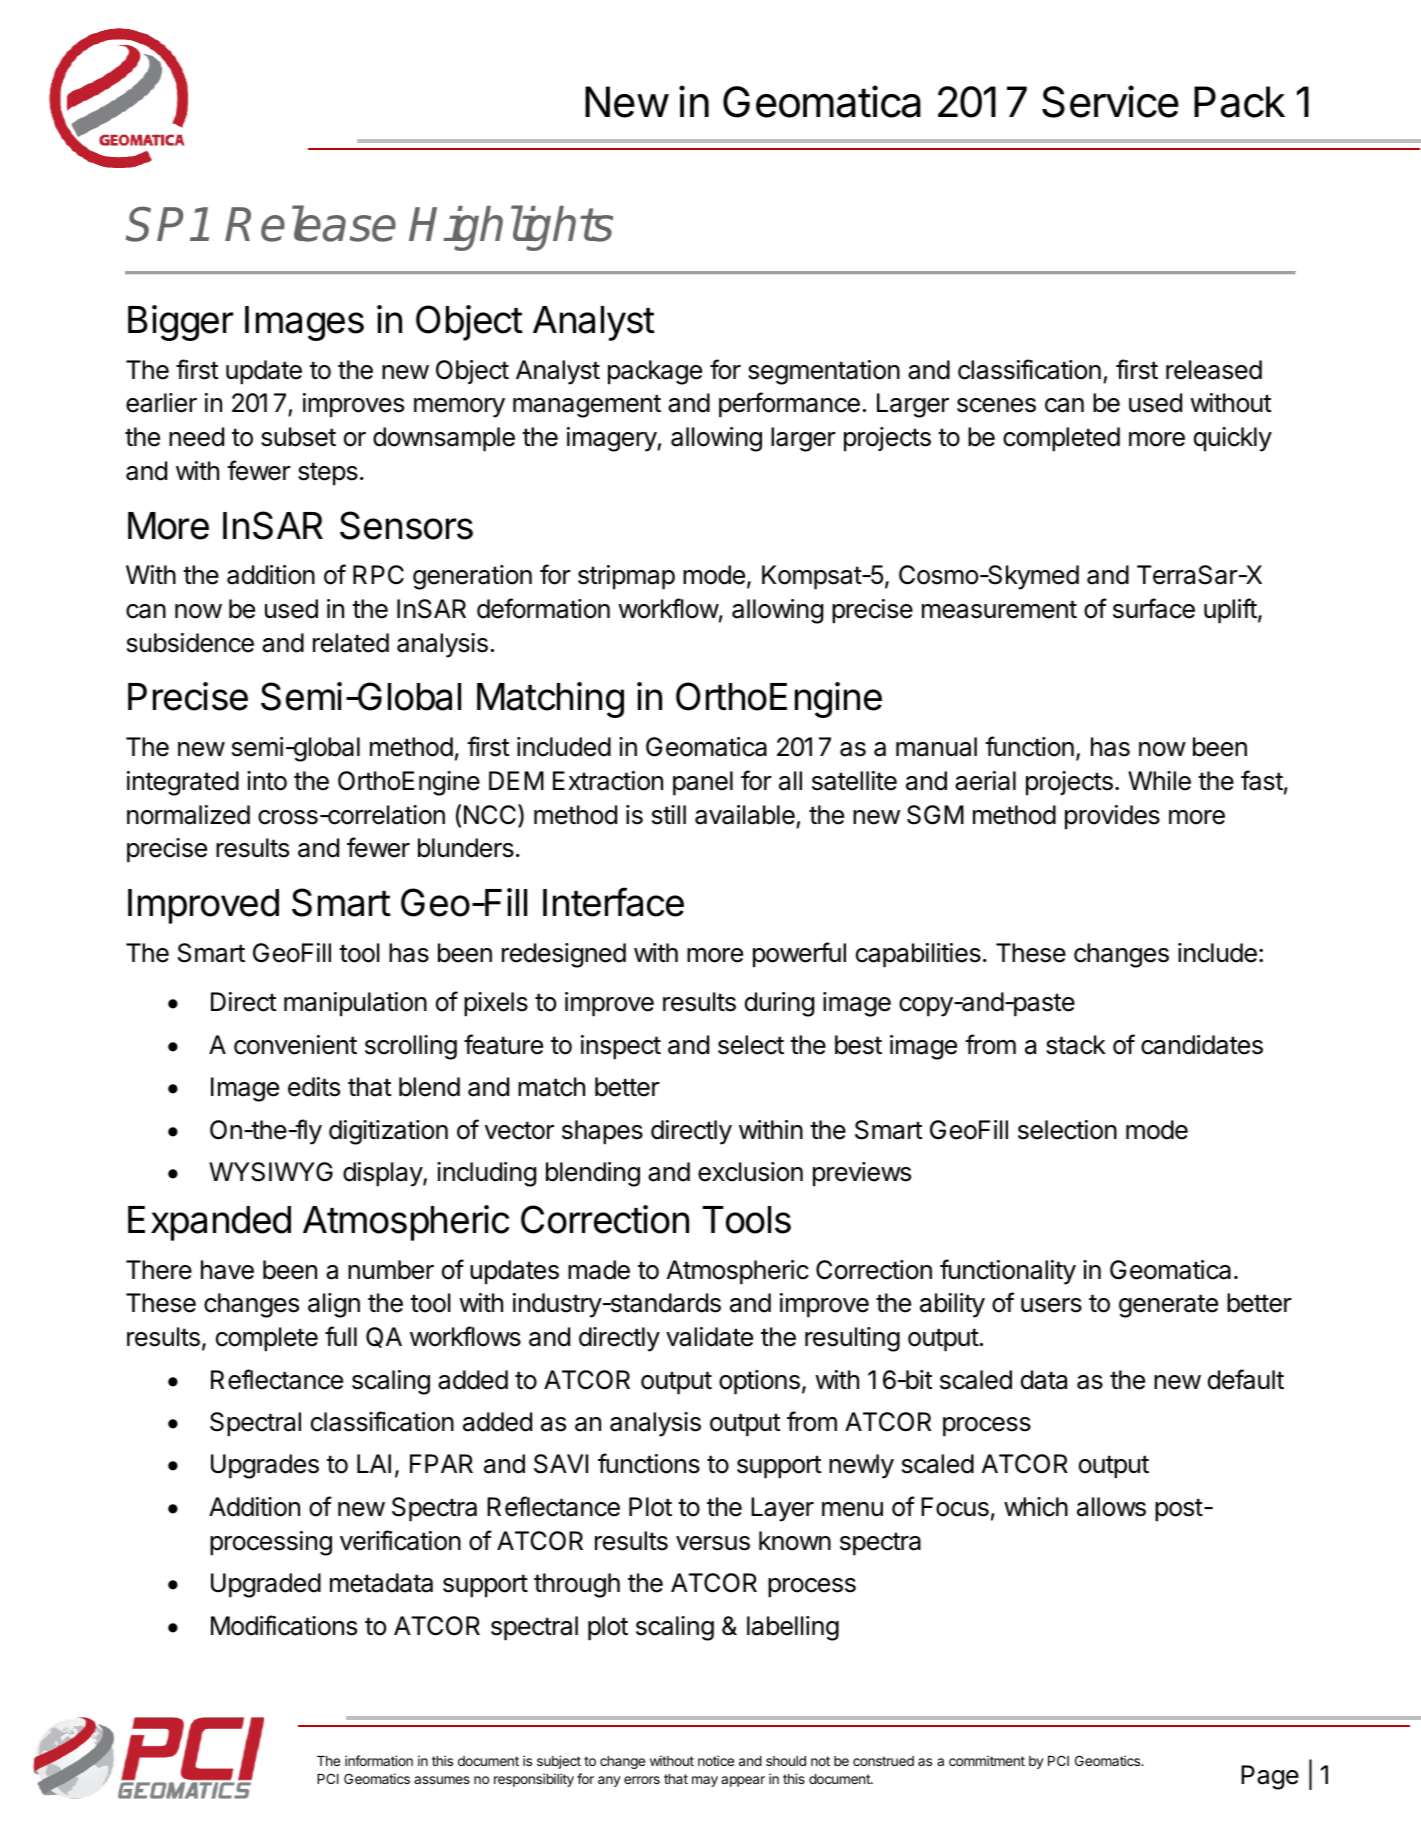 Image resolution: width=1421 pixels, height=1839 pixels. Describe the element at coordinates (328, 474) in the screenshot. I see `steps` at that location.
